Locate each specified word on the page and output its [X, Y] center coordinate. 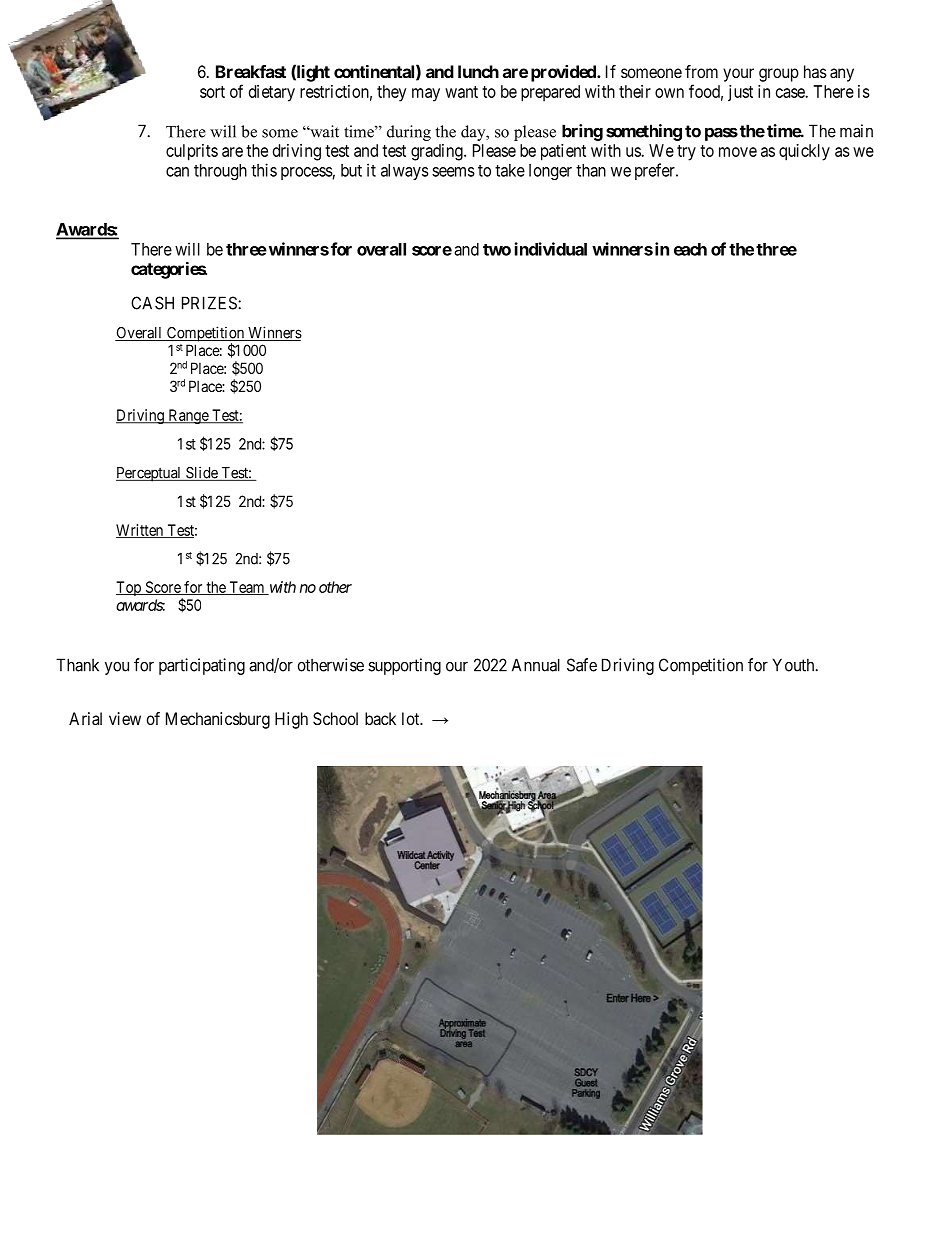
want [461, 92]
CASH [152, 303]
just [740, 93]
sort [212, 92]
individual [551, 249]
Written [141, 531]
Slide [202, 473]
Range [188, 416]
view [125, 718]
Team [247, 588]
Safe [582, 665]
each [690, 249]
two [497, 250]
